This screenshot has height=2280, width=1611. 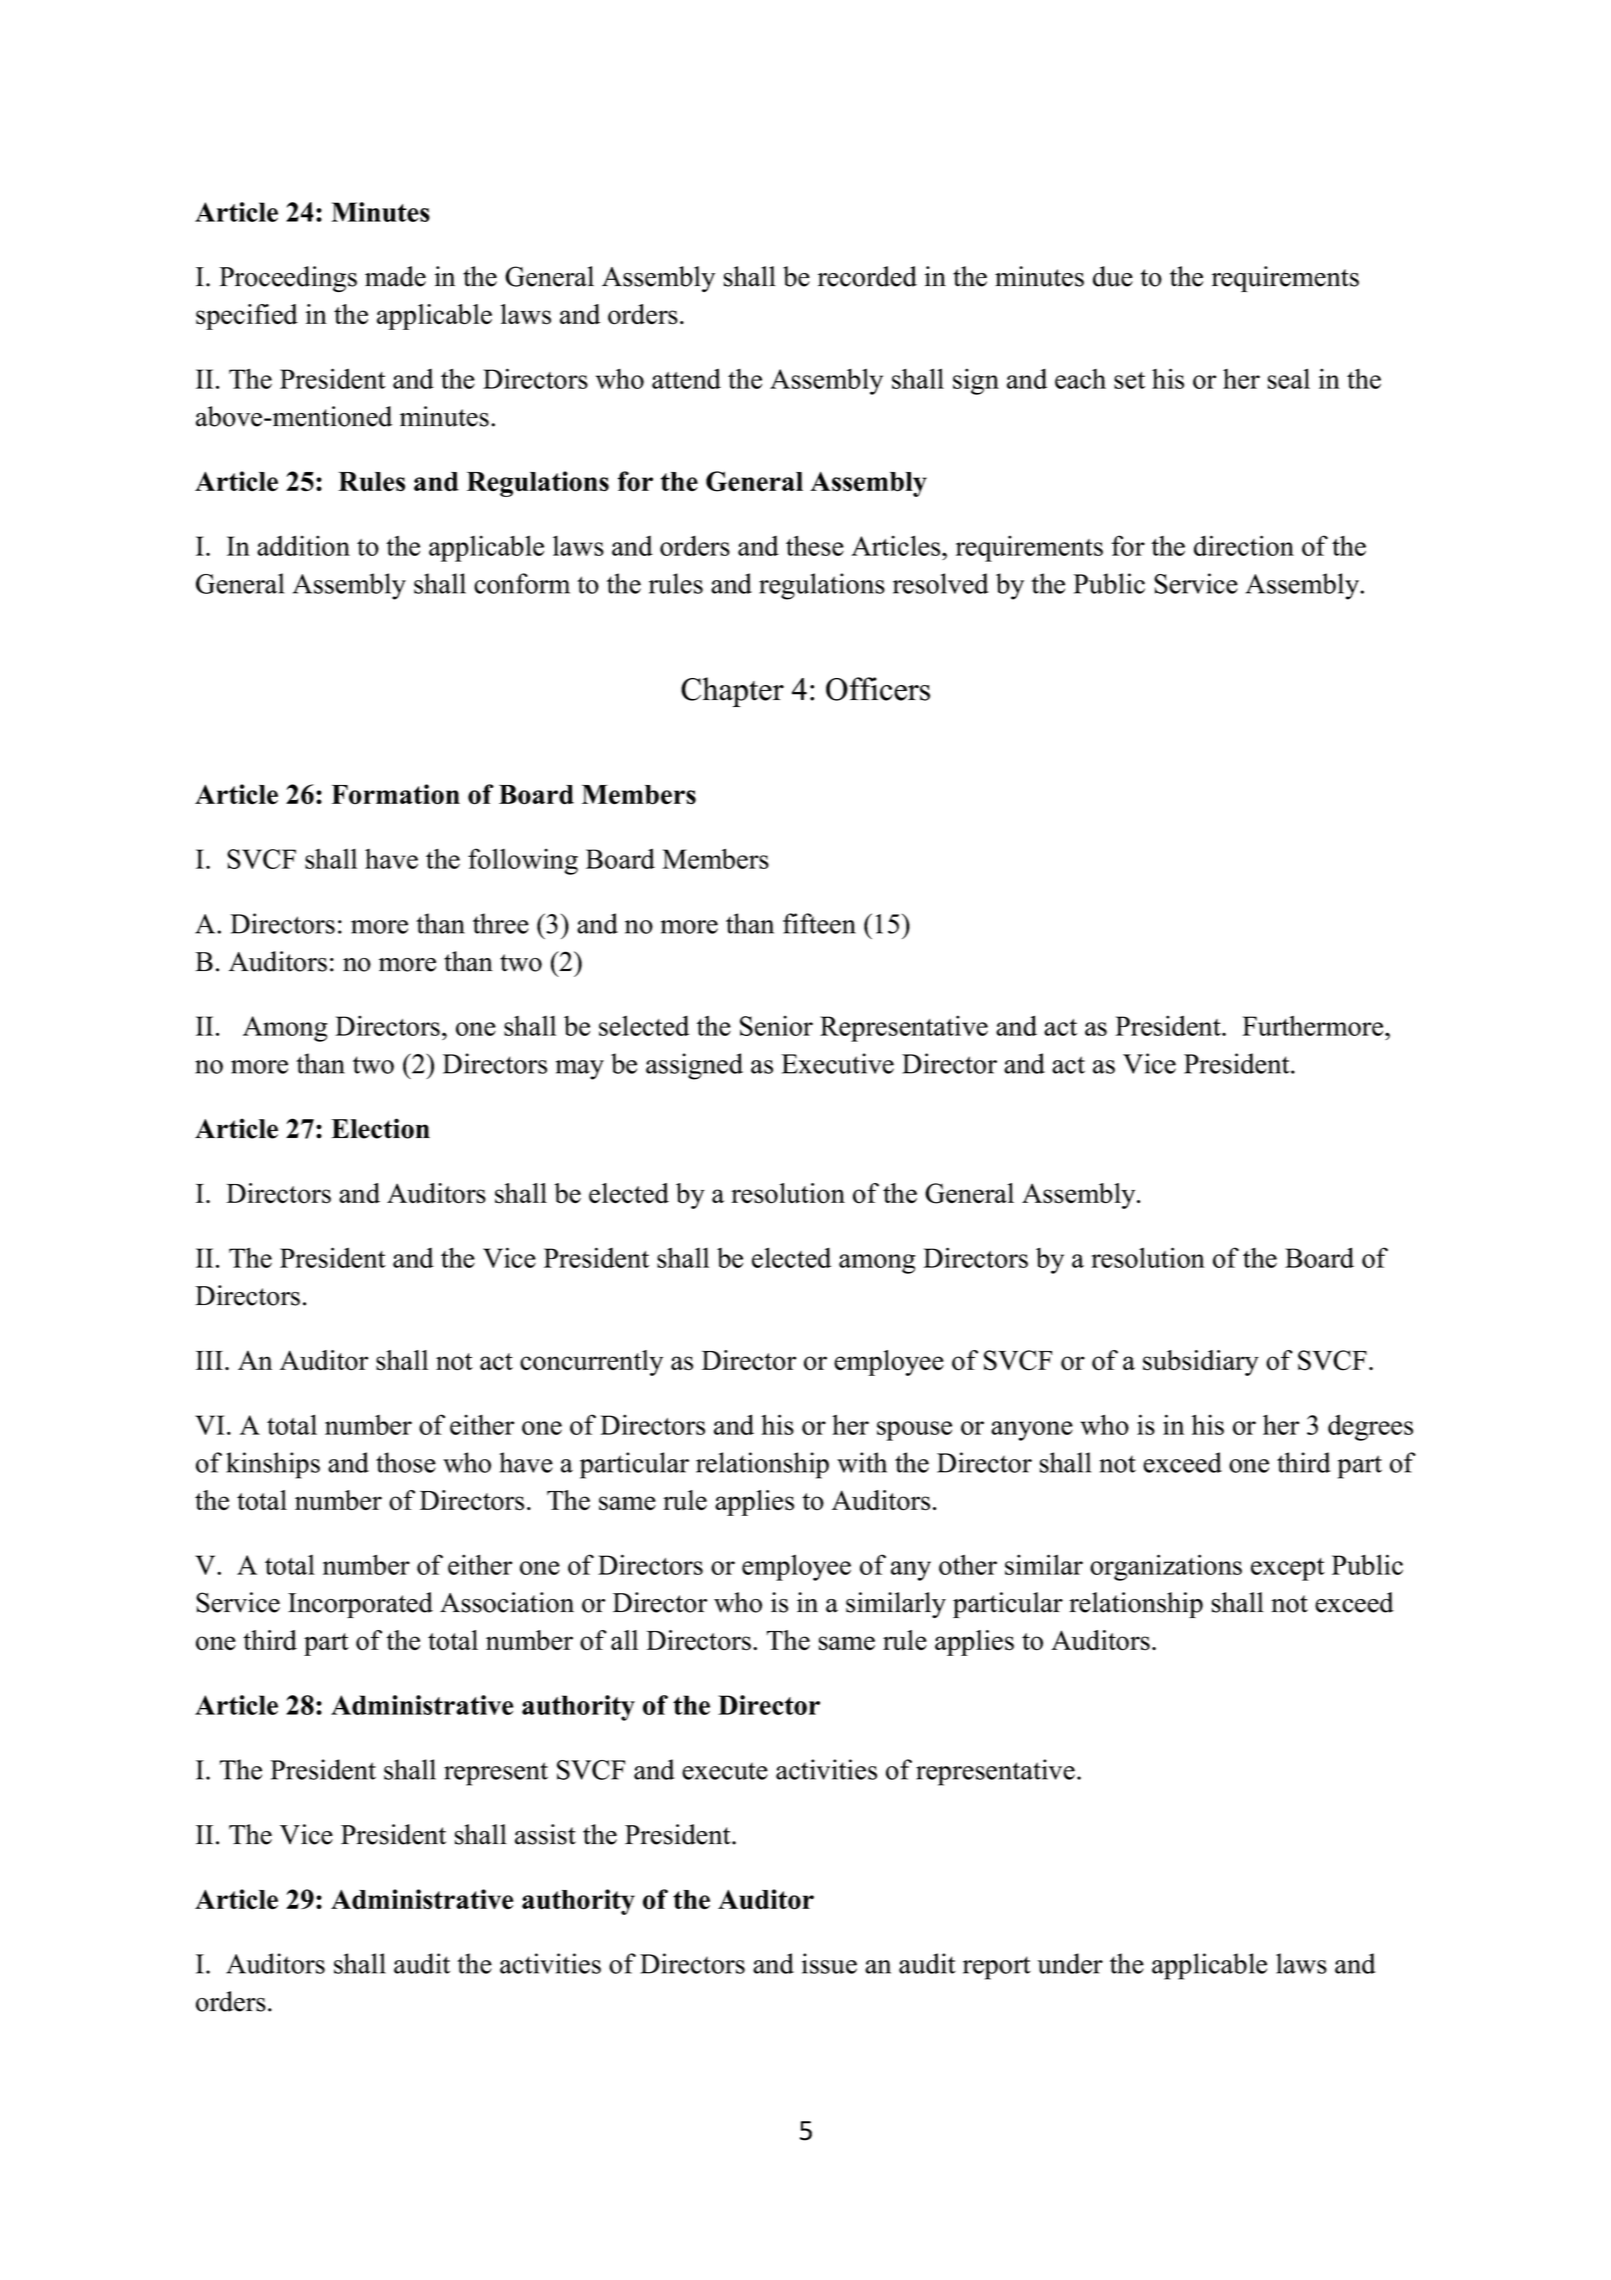 I want to click on made, so click(x=395, y=276).
